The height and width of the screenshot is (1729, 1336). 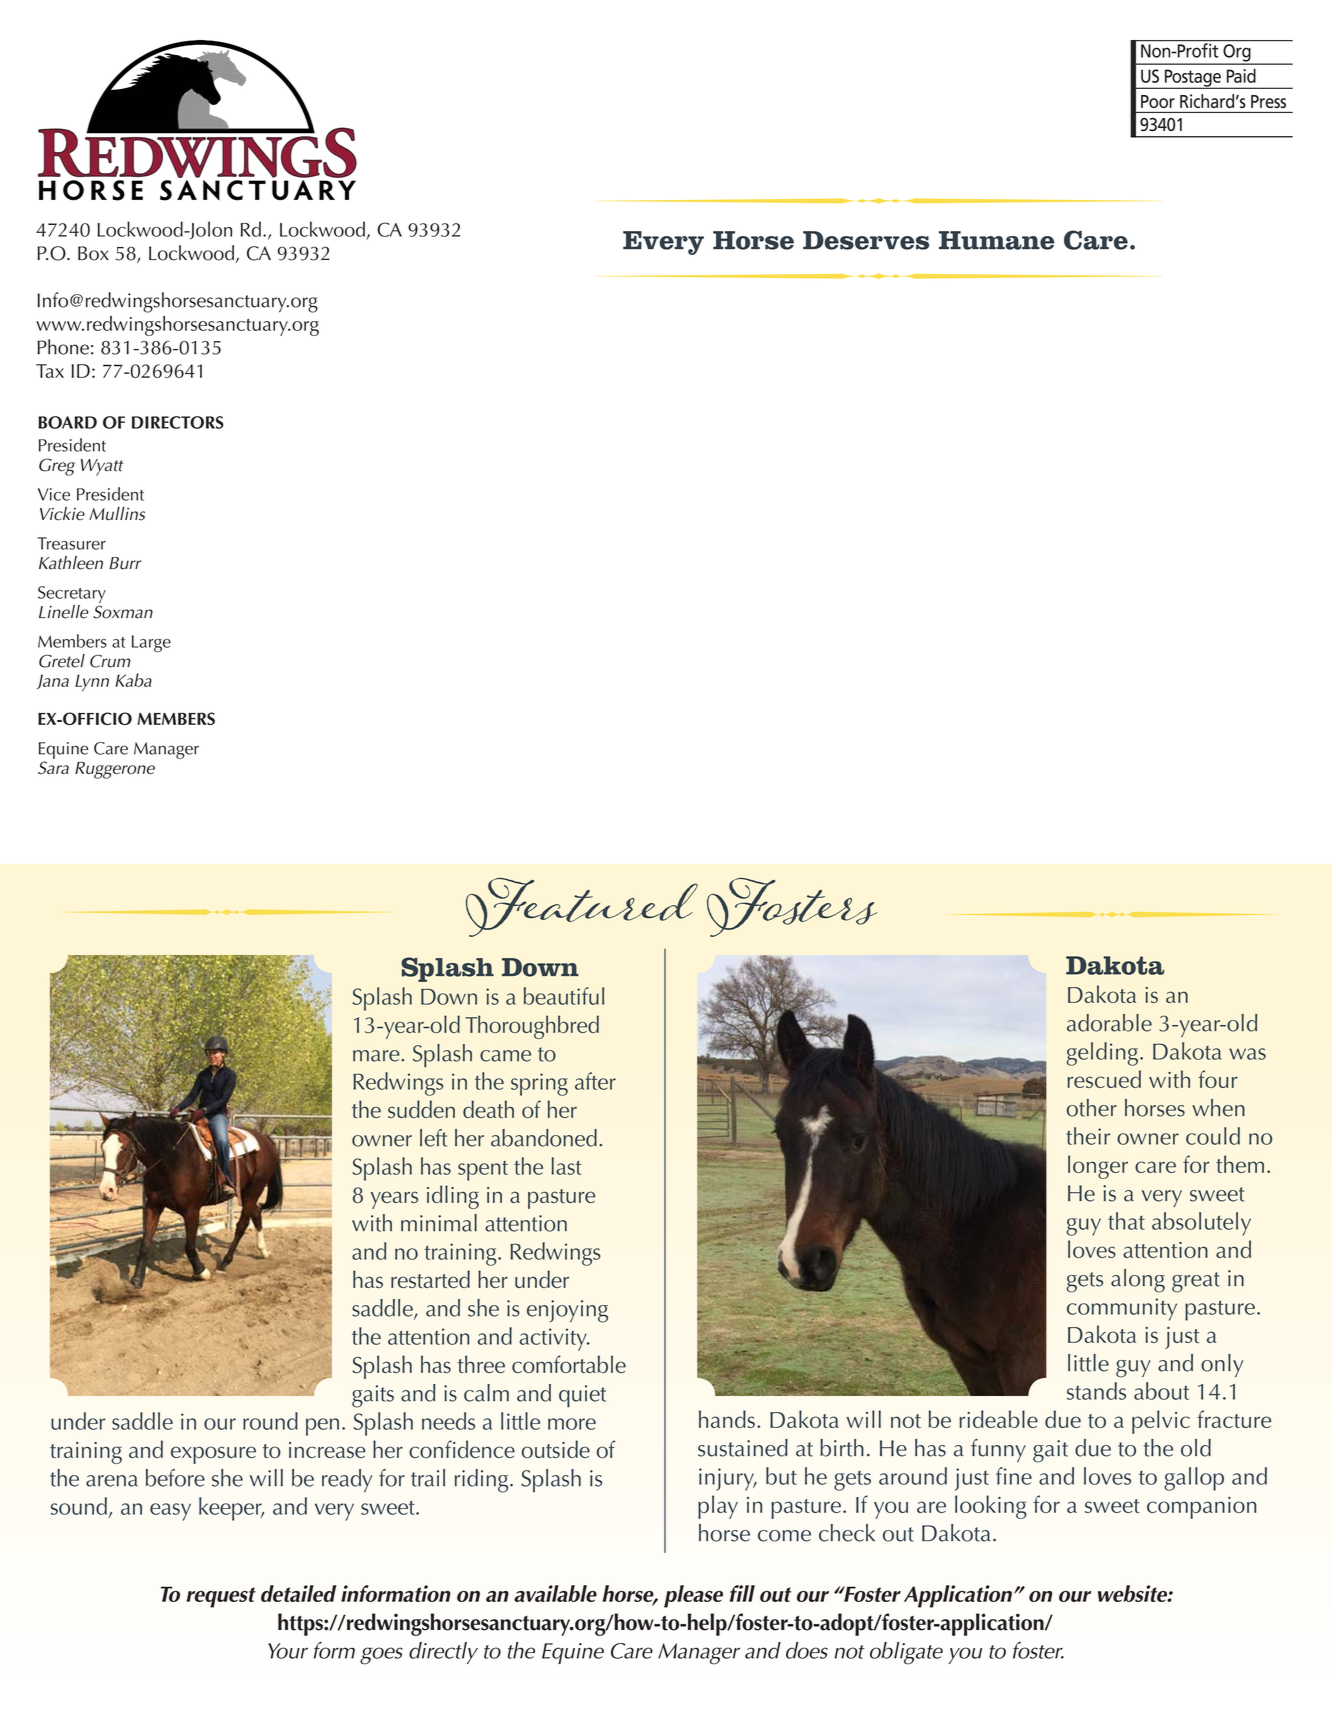 I want to click on Deserves, so click(x=866, y=240).
